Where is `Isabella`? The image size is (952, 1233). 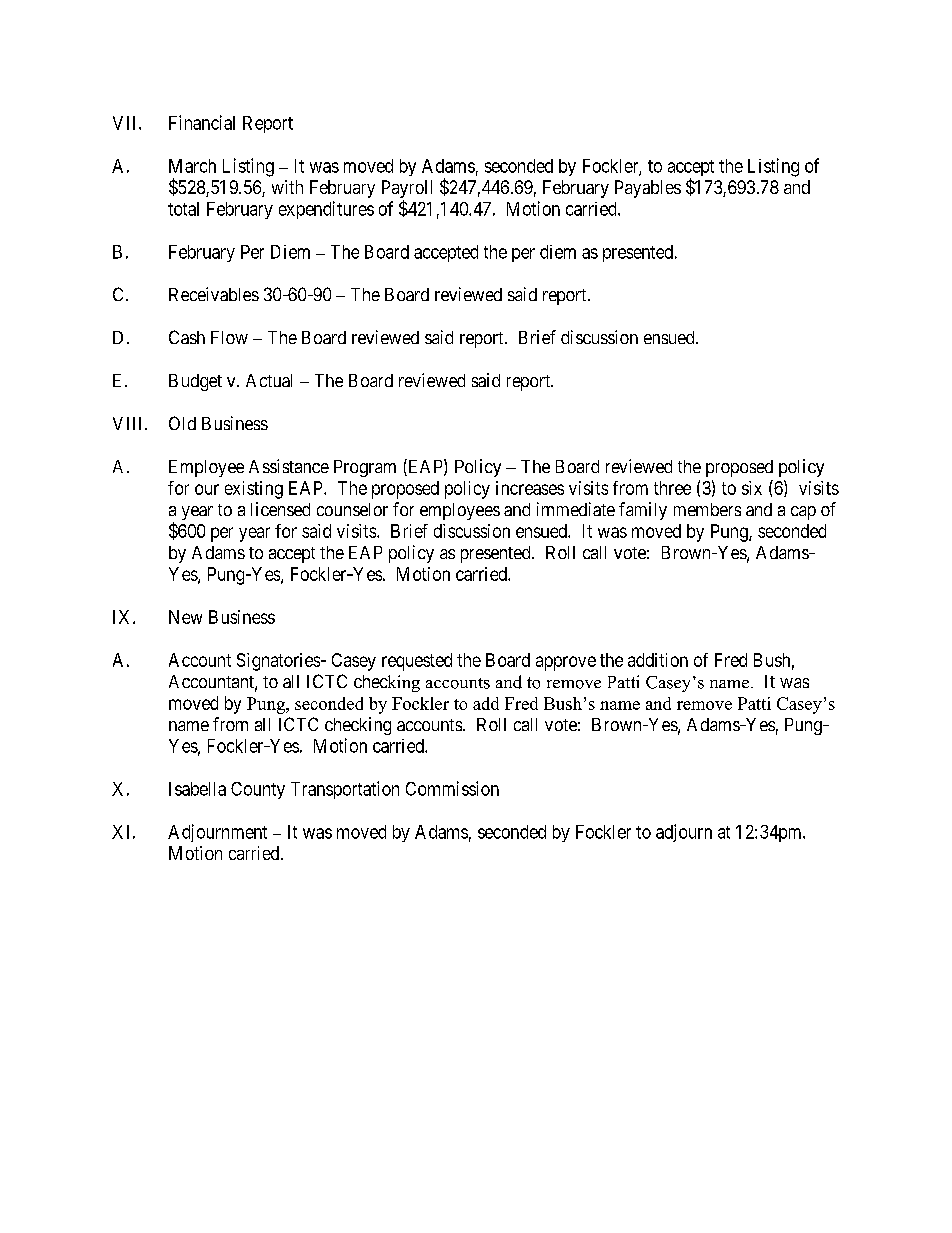
Isabella is located at coordinates (197, 789).
